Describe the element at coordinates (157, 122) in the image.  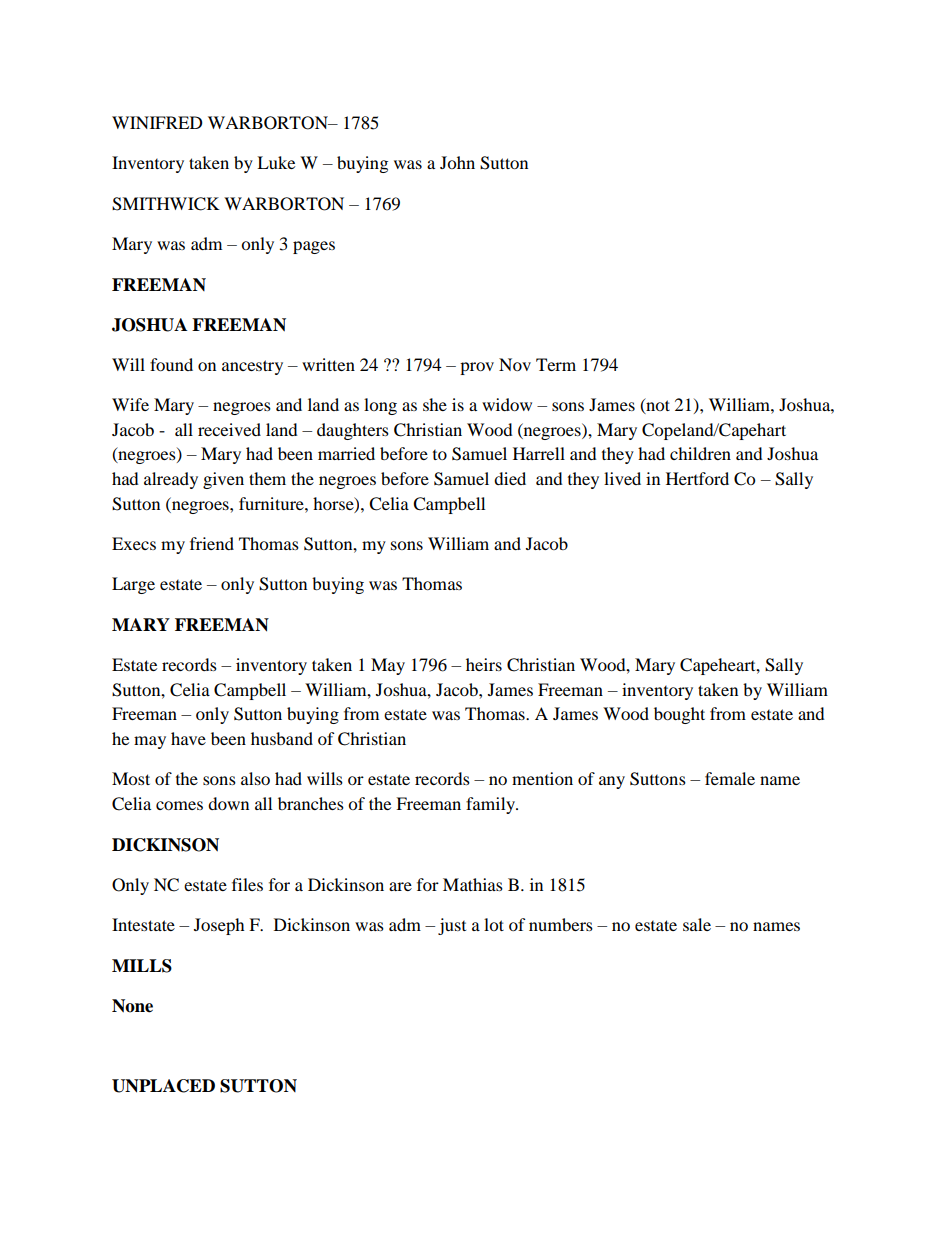
I see `WINIFRED` at that location.
